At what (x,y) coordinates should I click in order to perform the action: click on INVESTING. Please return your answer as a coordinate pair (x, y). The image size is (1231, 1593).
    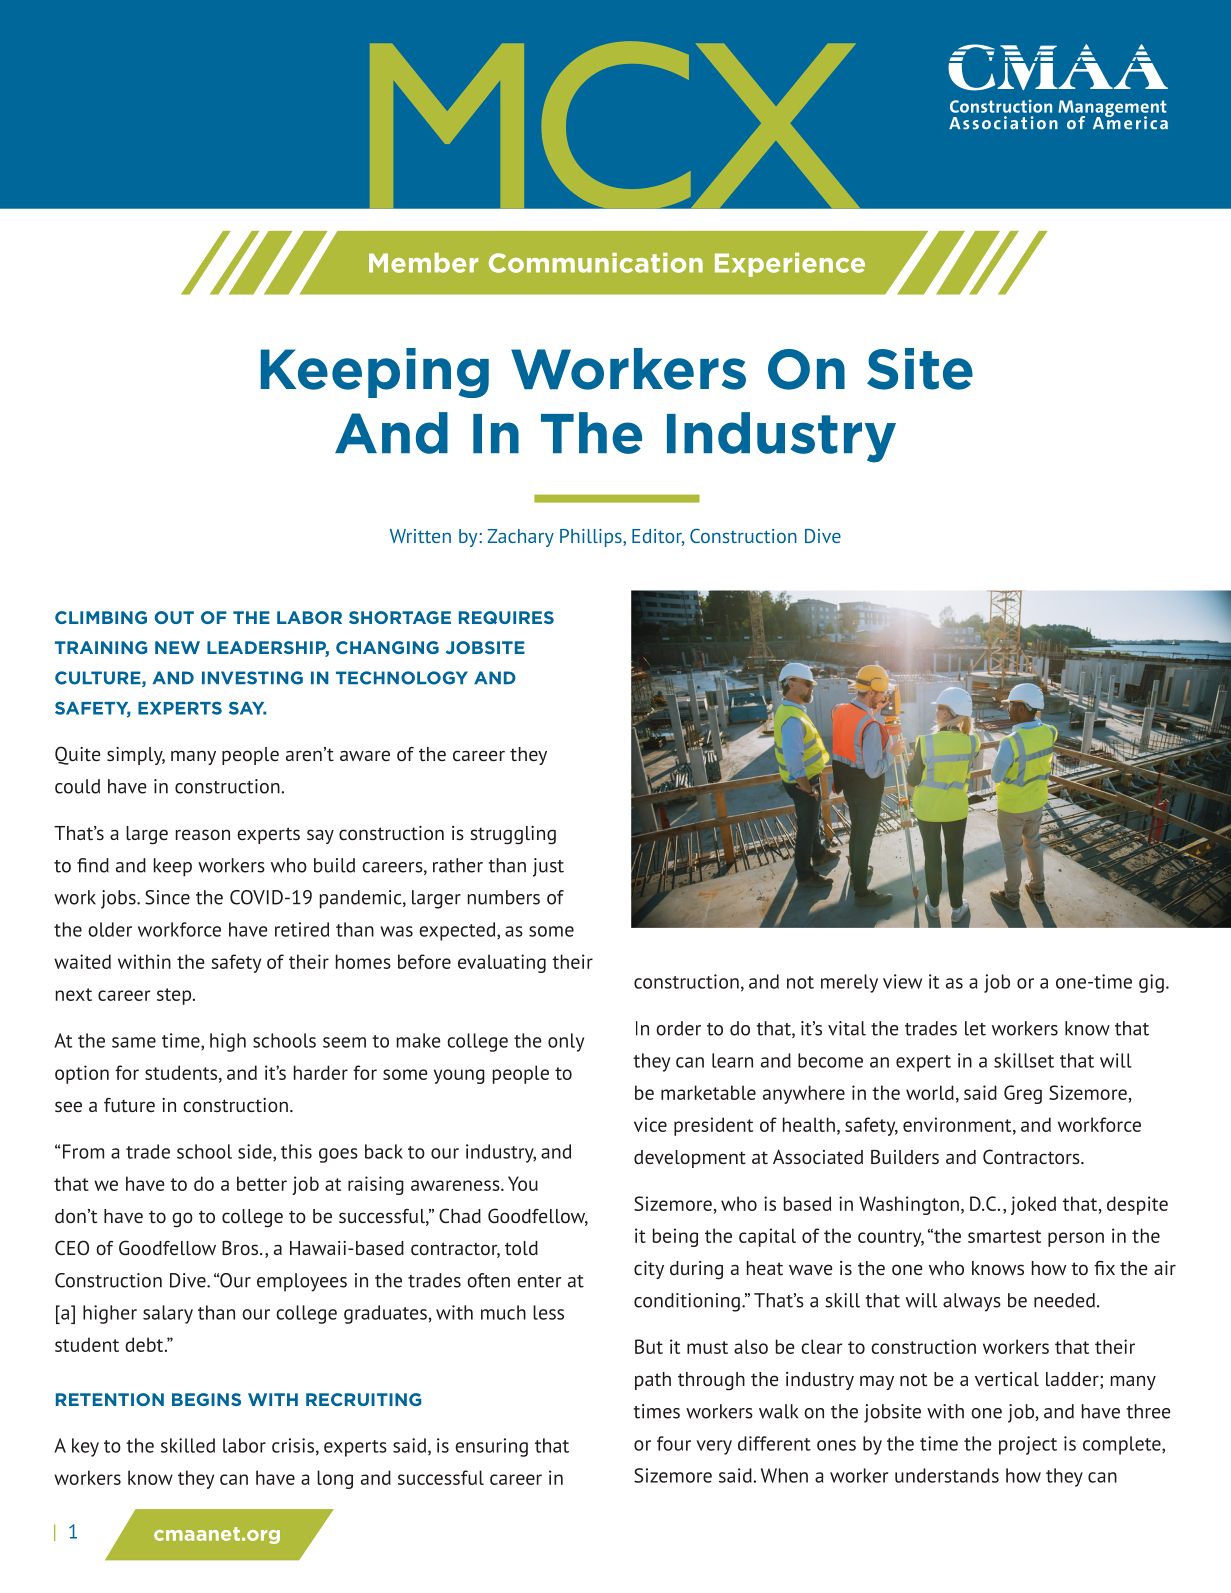
    Looking at the image, I should click on (252, 678).
